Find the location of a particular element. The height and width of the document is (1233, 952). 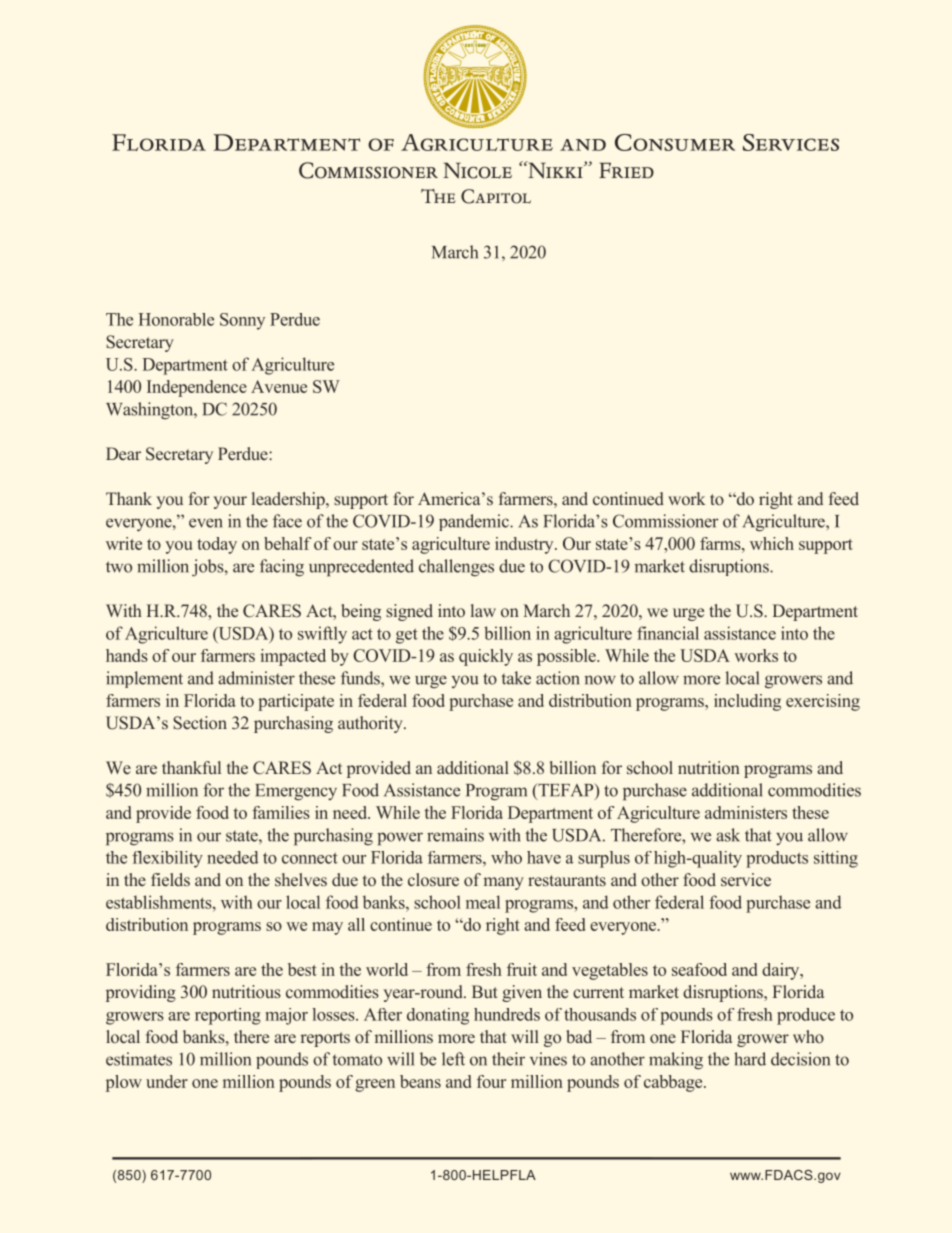

remains is located at coordinates (455, 835).
